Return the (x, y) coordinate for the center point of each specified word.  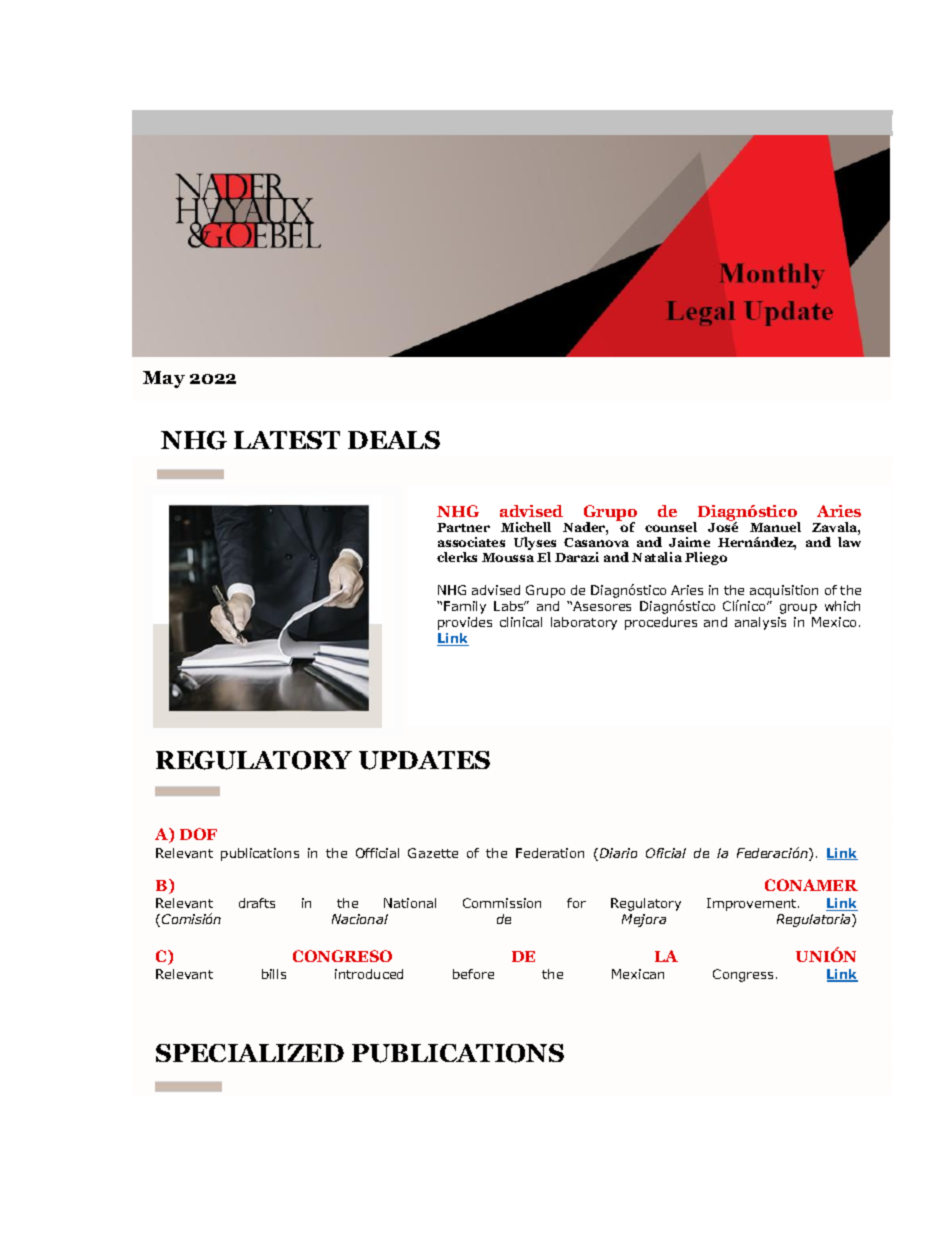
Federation (550, 853)
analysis (760, 623)
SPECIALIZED (250, 1053)
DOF (198, 834)
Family (465, 607)
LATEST (287, 440)
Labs (510, 606)
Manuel (775, 527)
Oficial (666, 853)
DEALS (394, 440)
